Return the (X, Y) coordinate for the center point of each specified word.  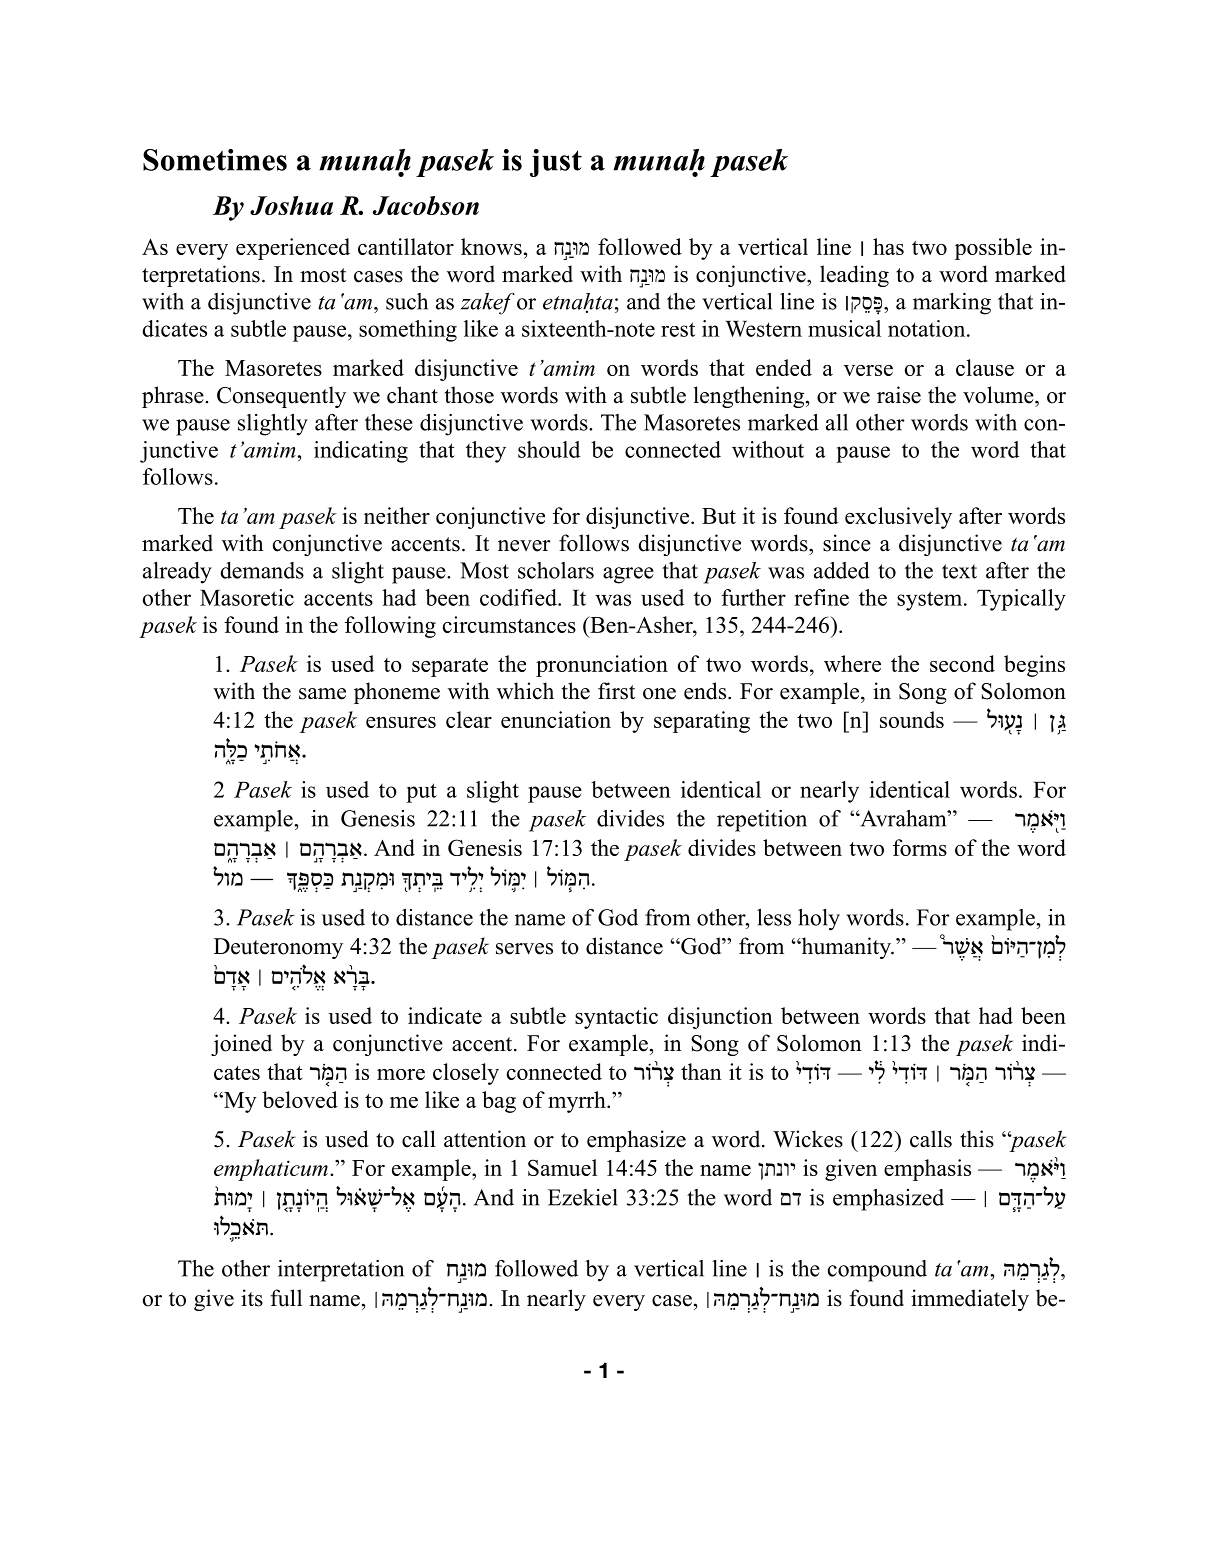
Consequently (281, 397)
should (549, 449)
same (322, 694)
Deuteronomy (278, 948)
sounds (912, 719)
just (556, 163)
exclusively (898, 518)
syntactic (616, 1018)
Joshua (291, 205)
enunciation (556, 719)
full (286, 1298)
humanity (846, 948)
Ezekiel (583, 1197)
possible (993, 249)
